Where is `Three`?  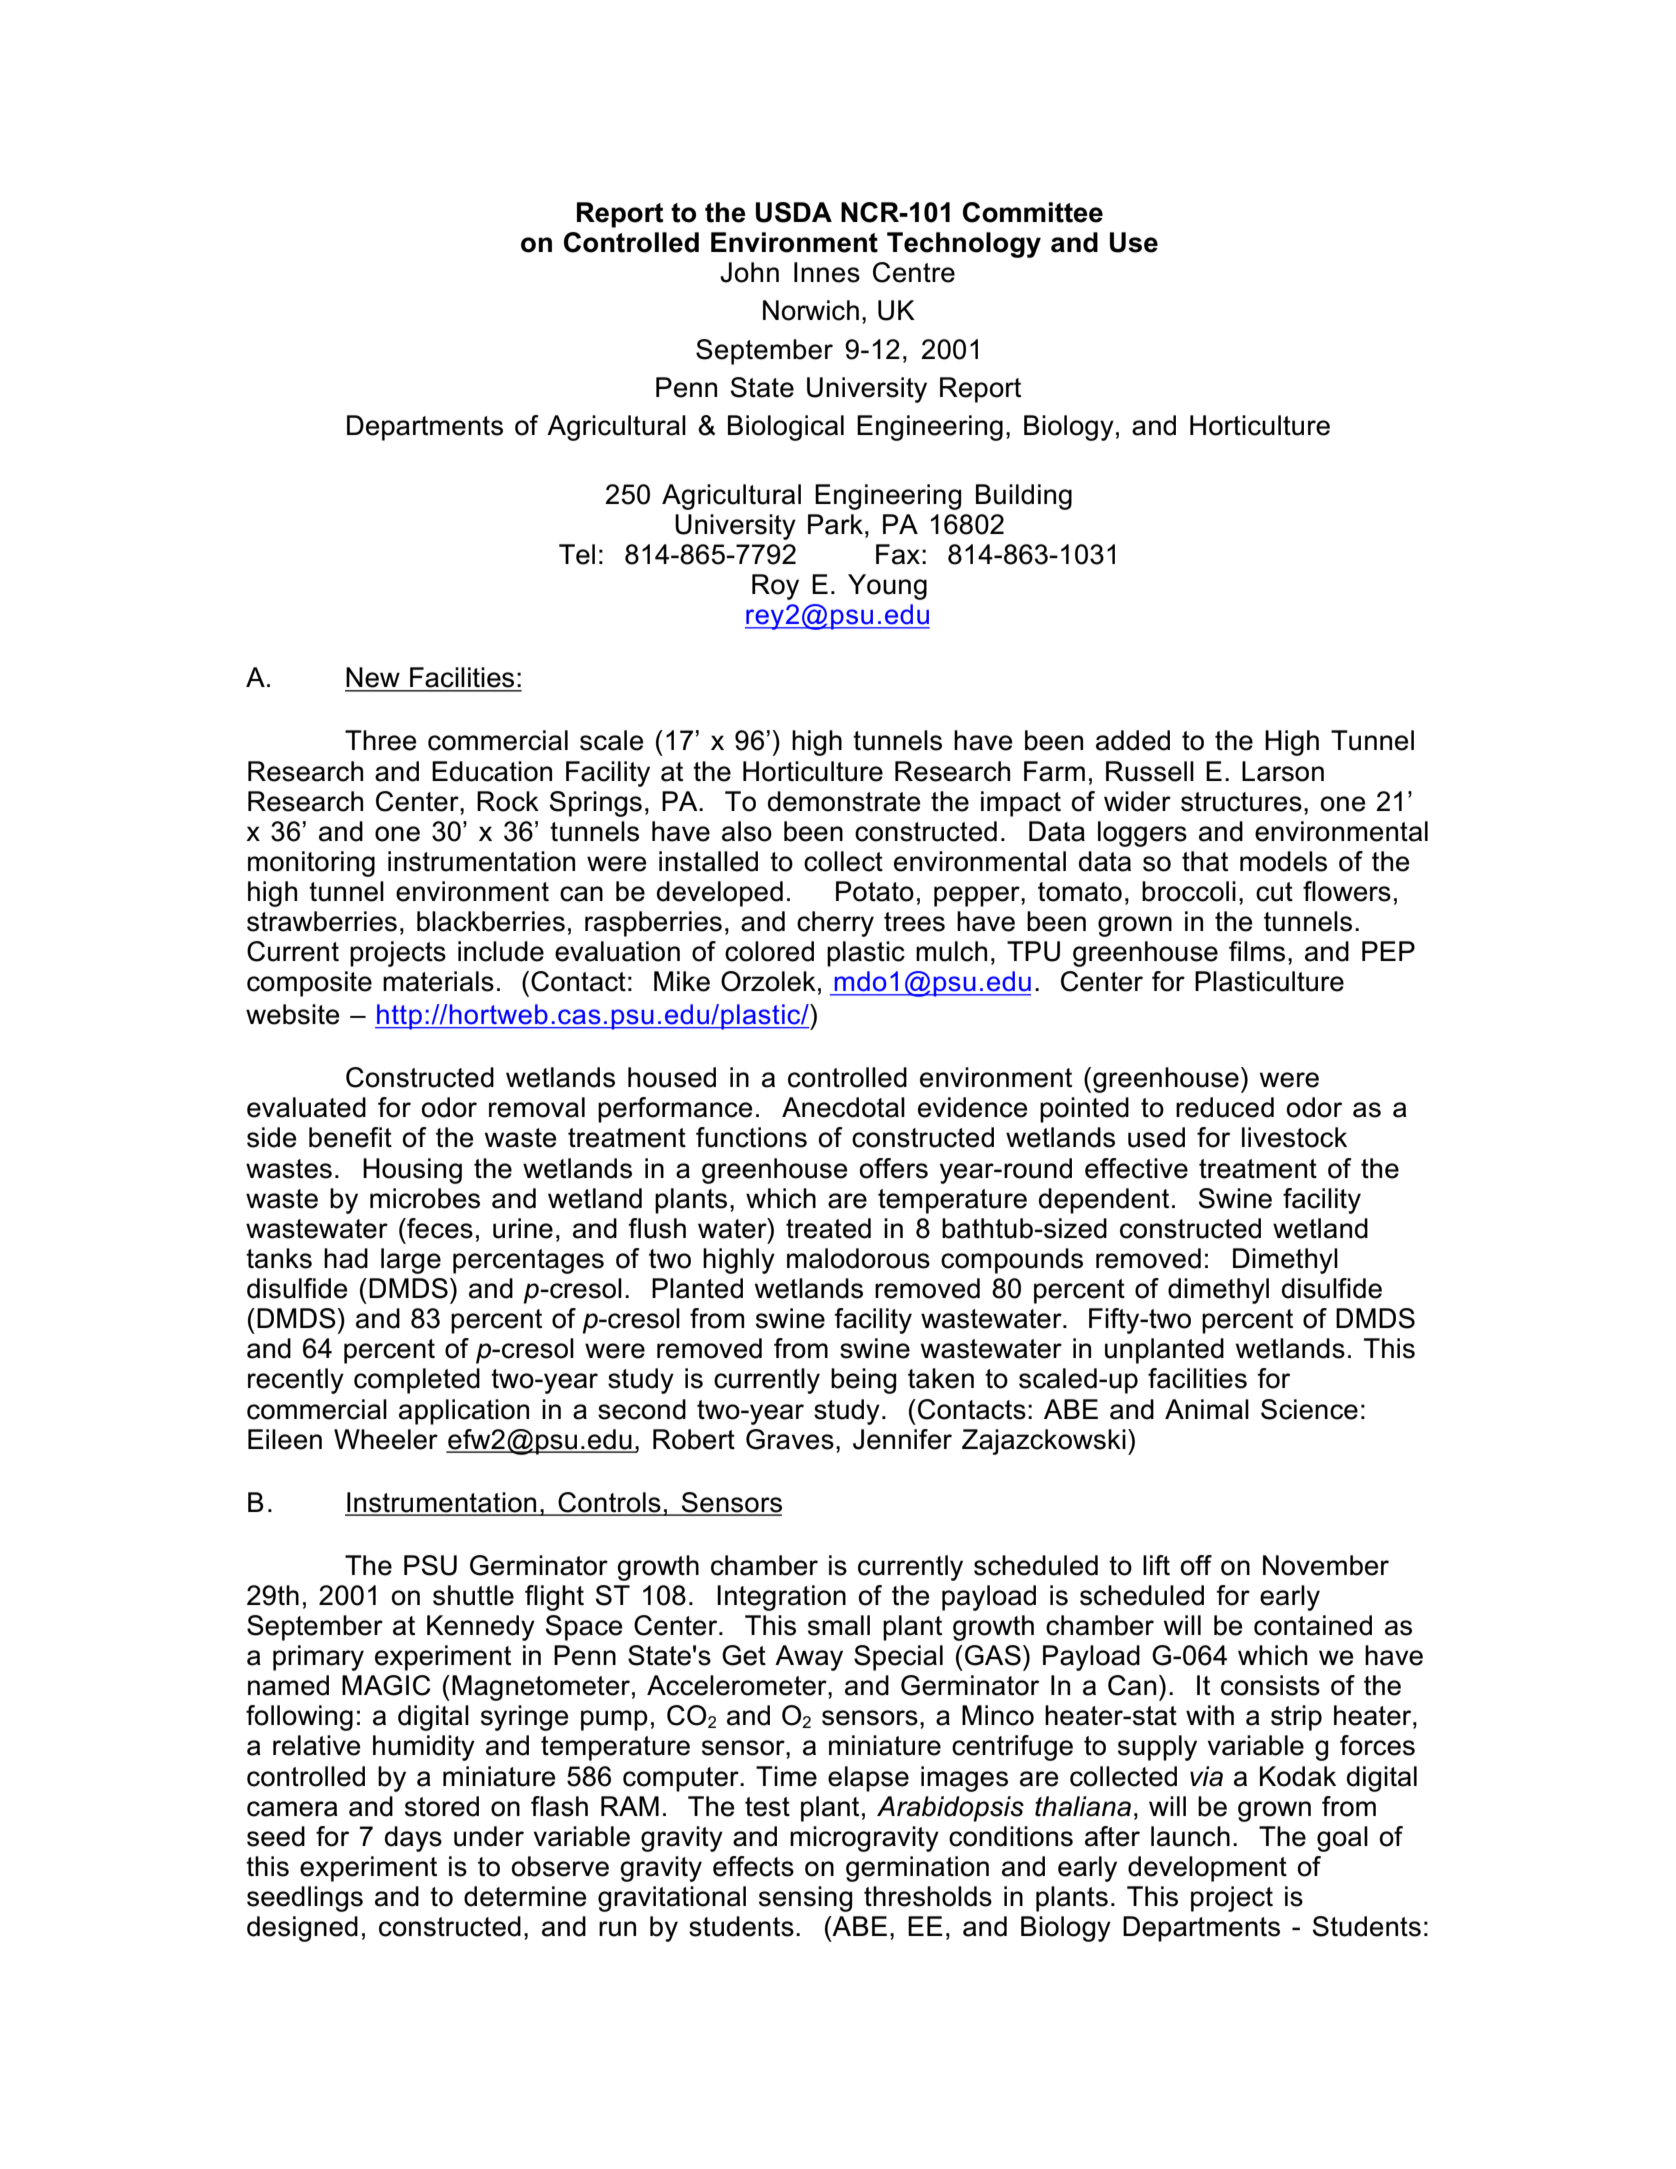
Three is located at coordinates (380, 740).
